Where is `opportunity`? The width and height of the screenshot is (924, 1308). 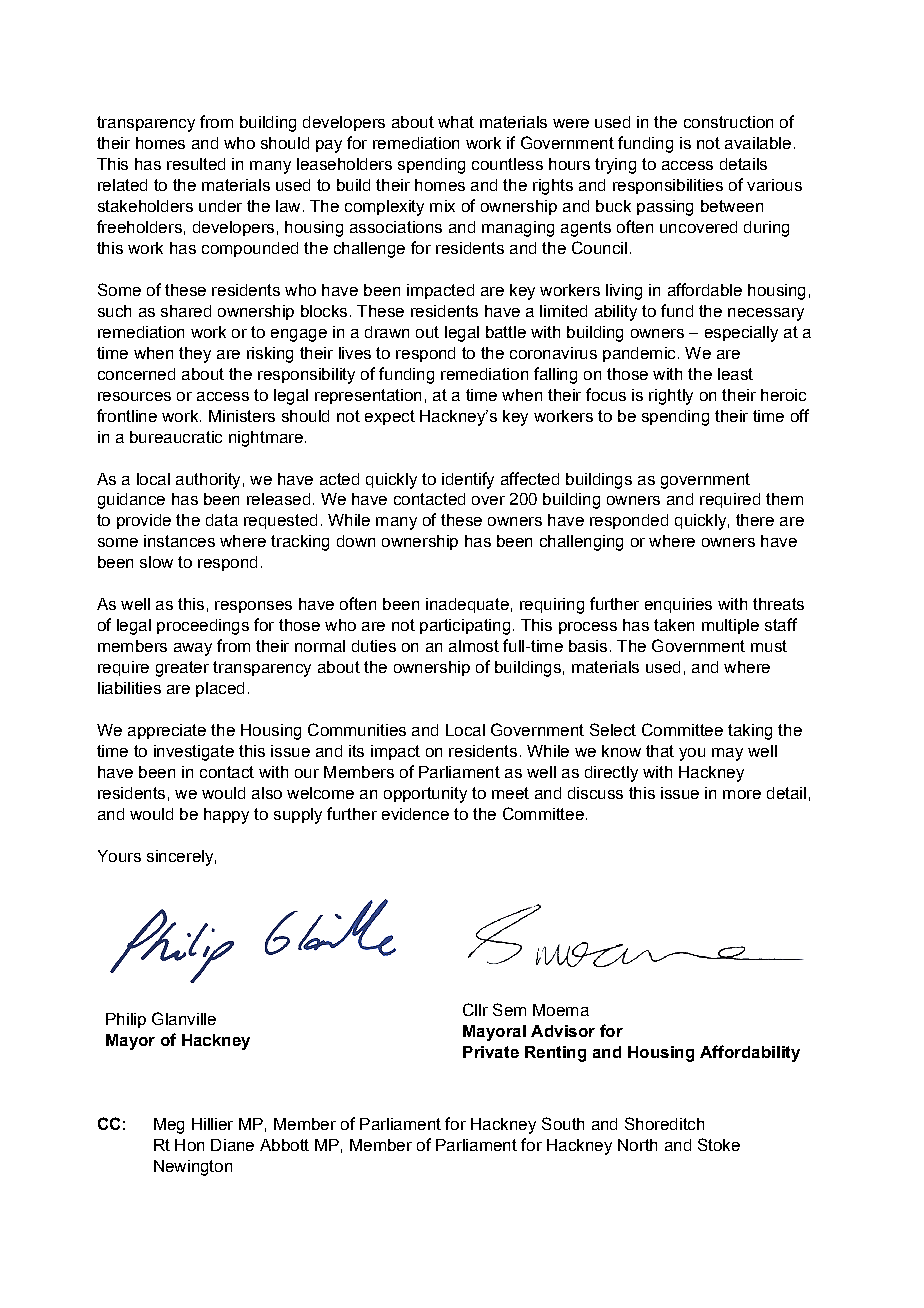
opportunity is located at coordinates (425, 795).
